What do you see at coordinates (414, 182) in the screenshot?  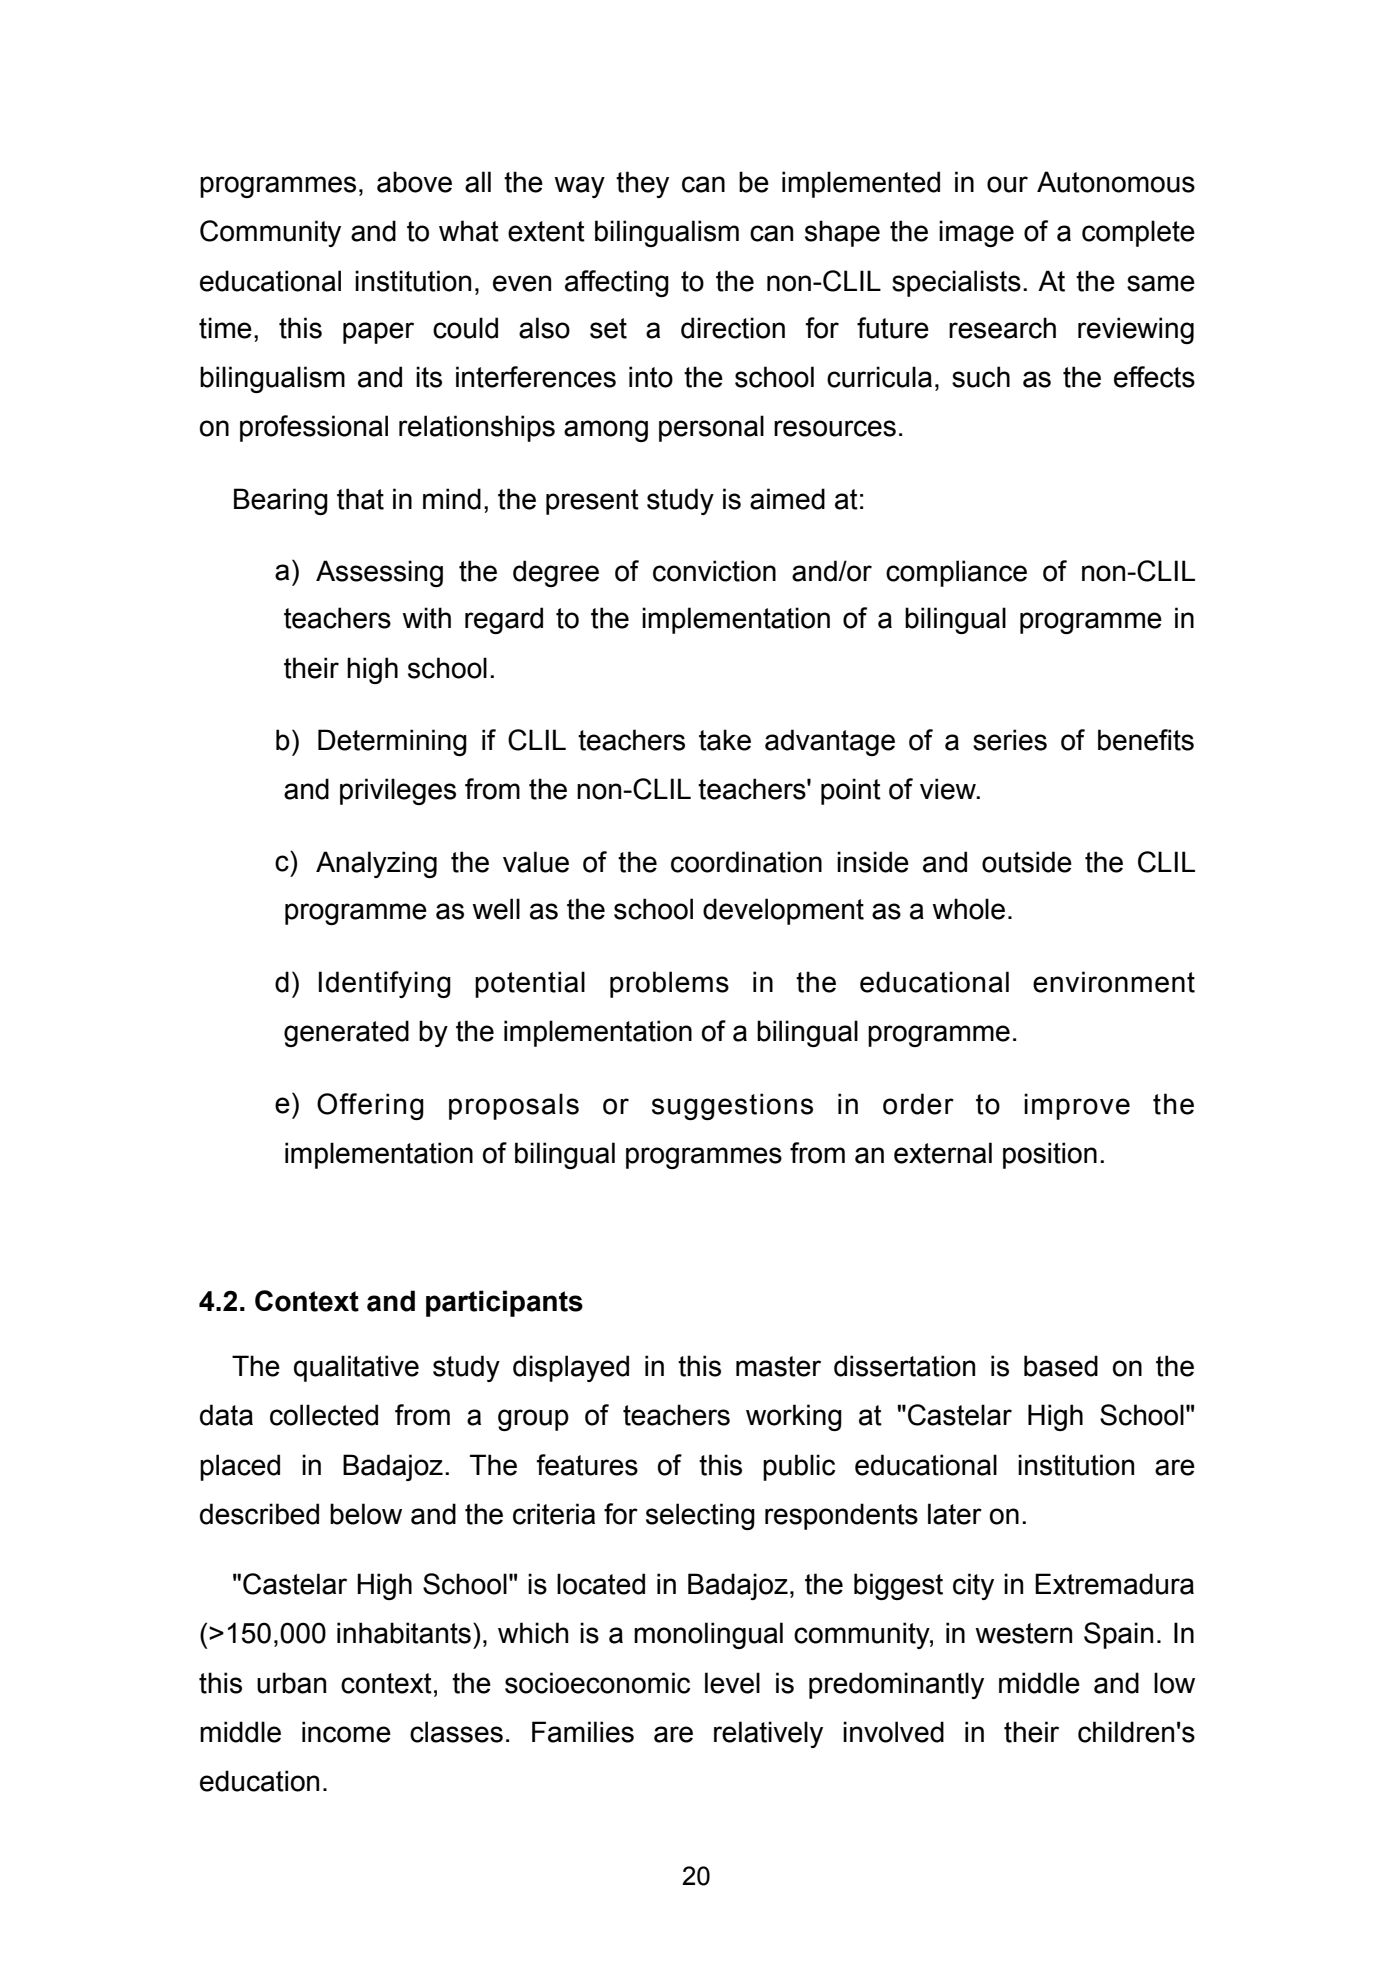 I see `above` at bounding box center [414, 182].
